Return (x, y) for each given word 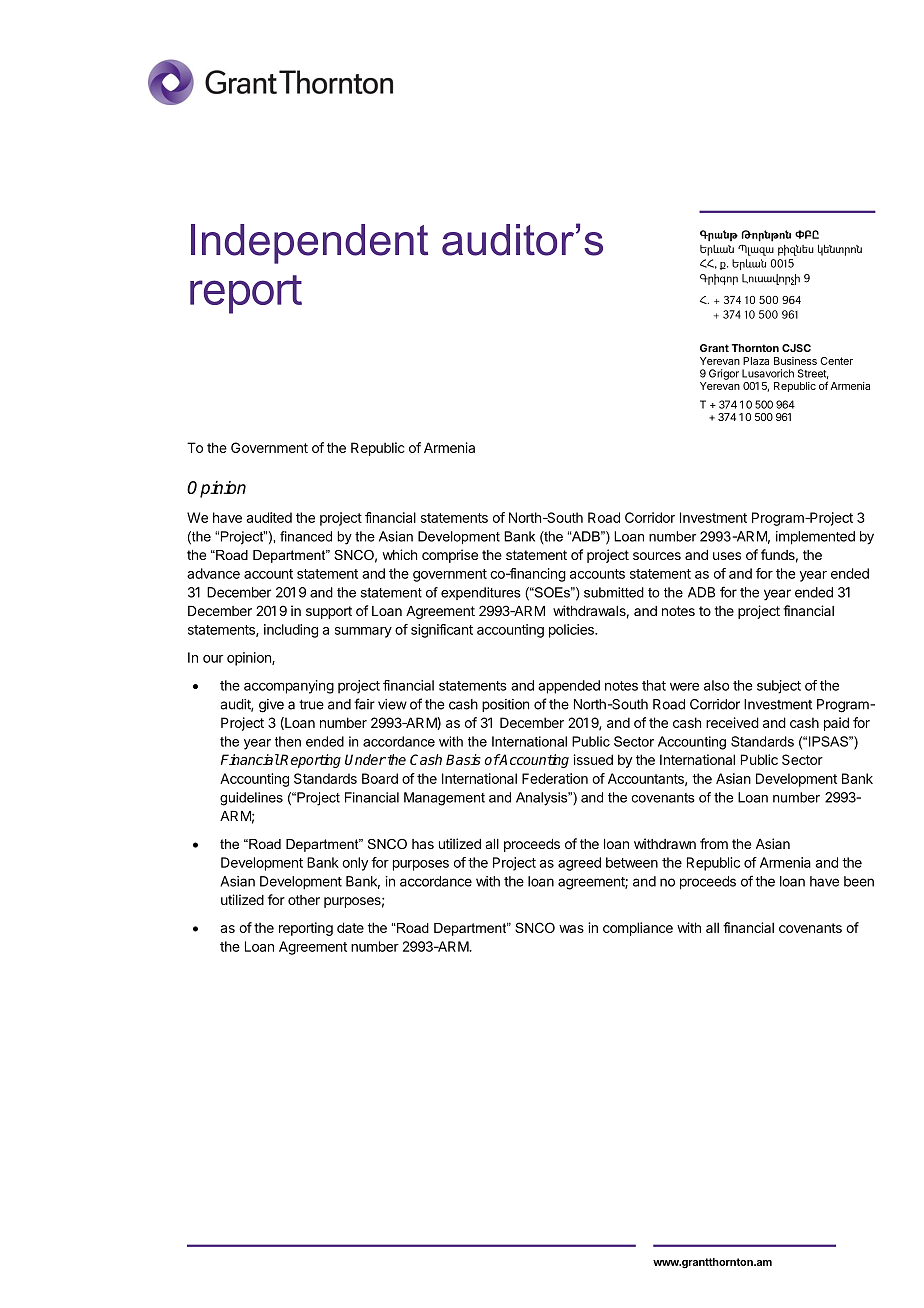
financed (306, 536)
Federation (555, 778)
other (304, 900)
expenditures (481, 593)
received (732, 722)
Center (836, 361)
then (288, 741)
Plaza (756, 361)
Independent (309, 244)
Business (795, 361)
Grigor (724, 374)
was (571, 929)
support (329, 612)
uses (727, 556)
